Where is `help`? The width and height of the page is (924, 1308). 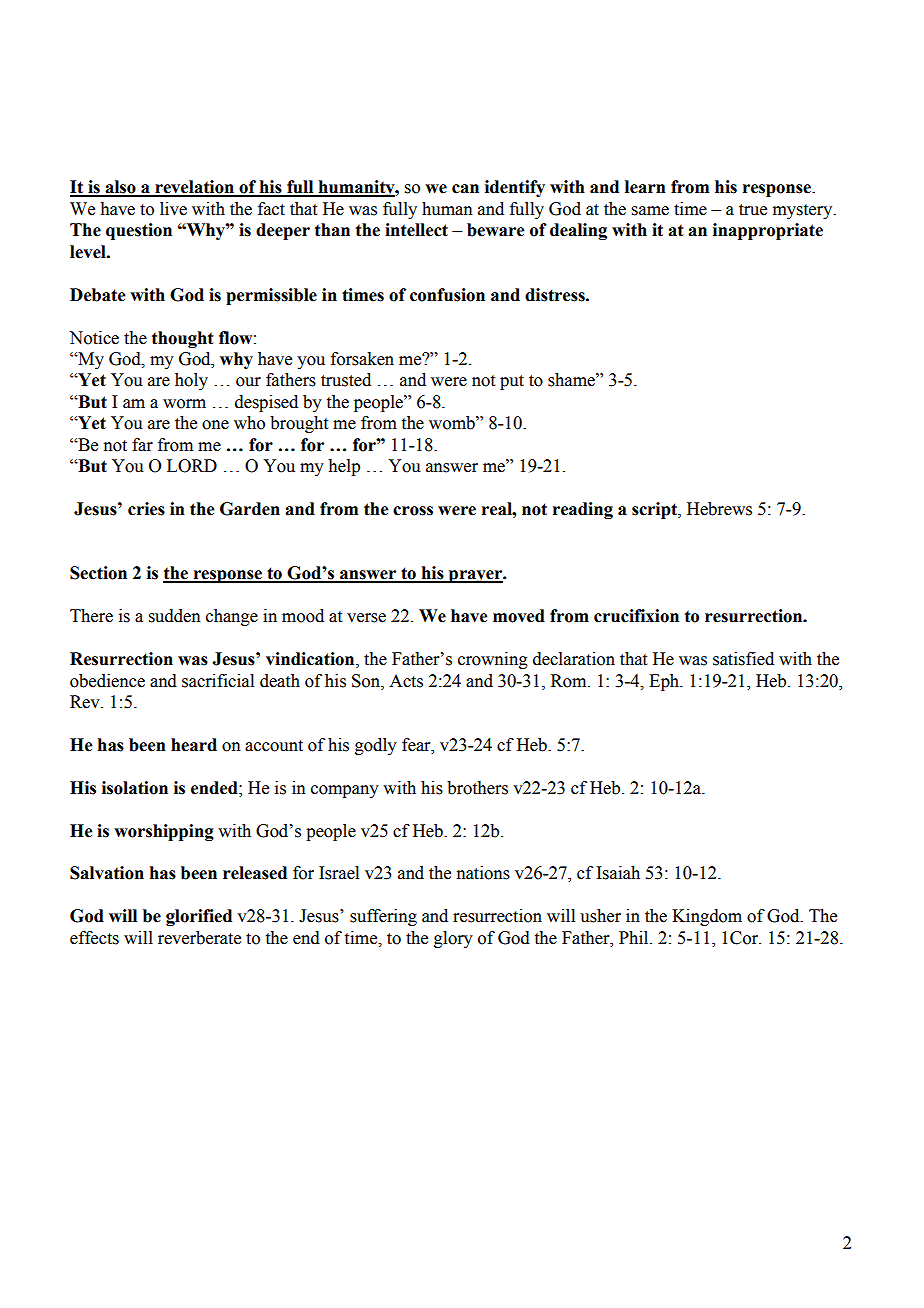 help is located at coordinates (344, 467).
